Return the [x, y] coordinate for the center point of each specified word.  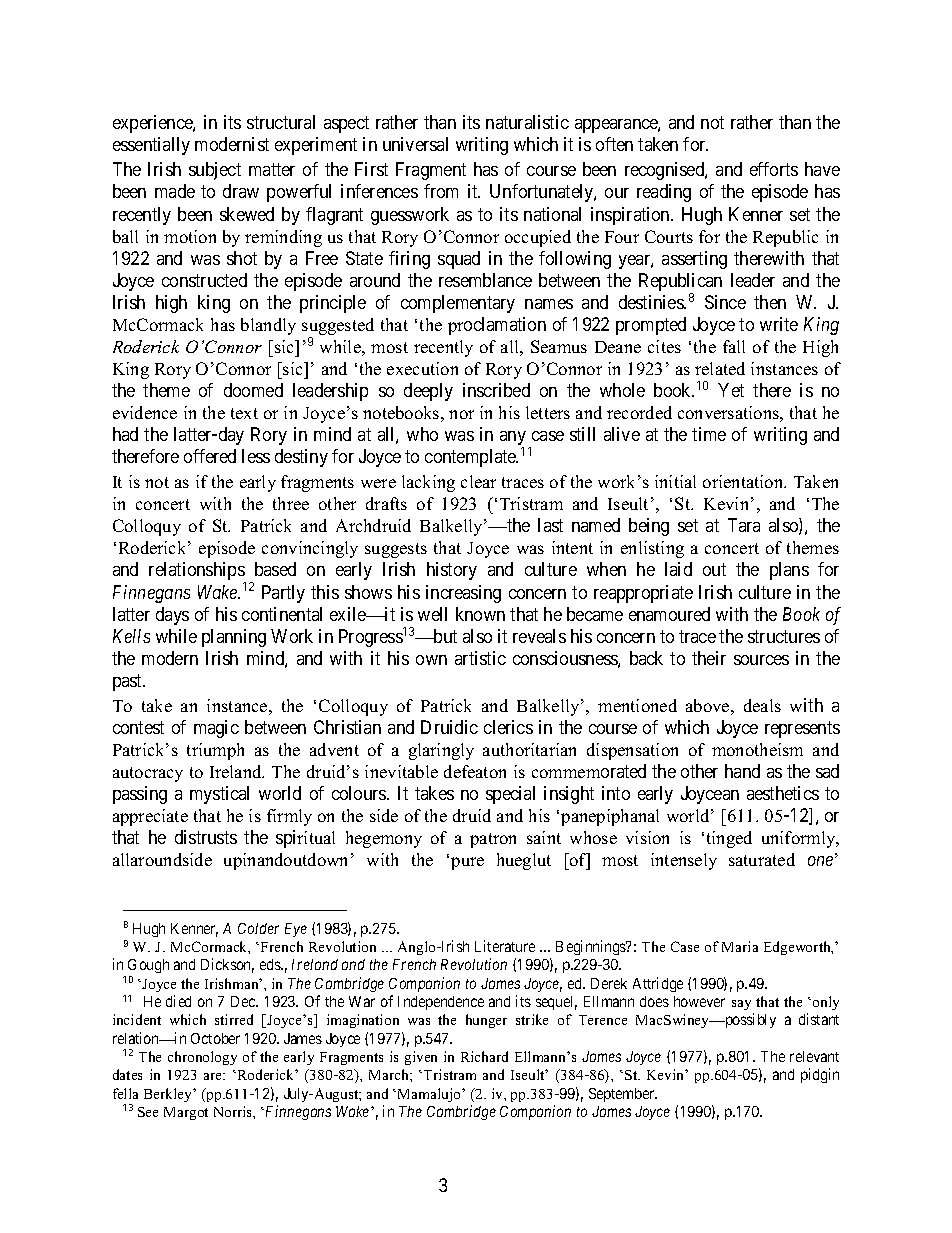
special [510, 795]
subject [215, 171]
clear [478, 481]
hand [742, 771]
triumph [215, 751]
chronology [202, 1058]
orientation [744, 481]
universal [415, 144]
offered [210, 456]
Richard [484, 1056]
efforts [774, 169]
